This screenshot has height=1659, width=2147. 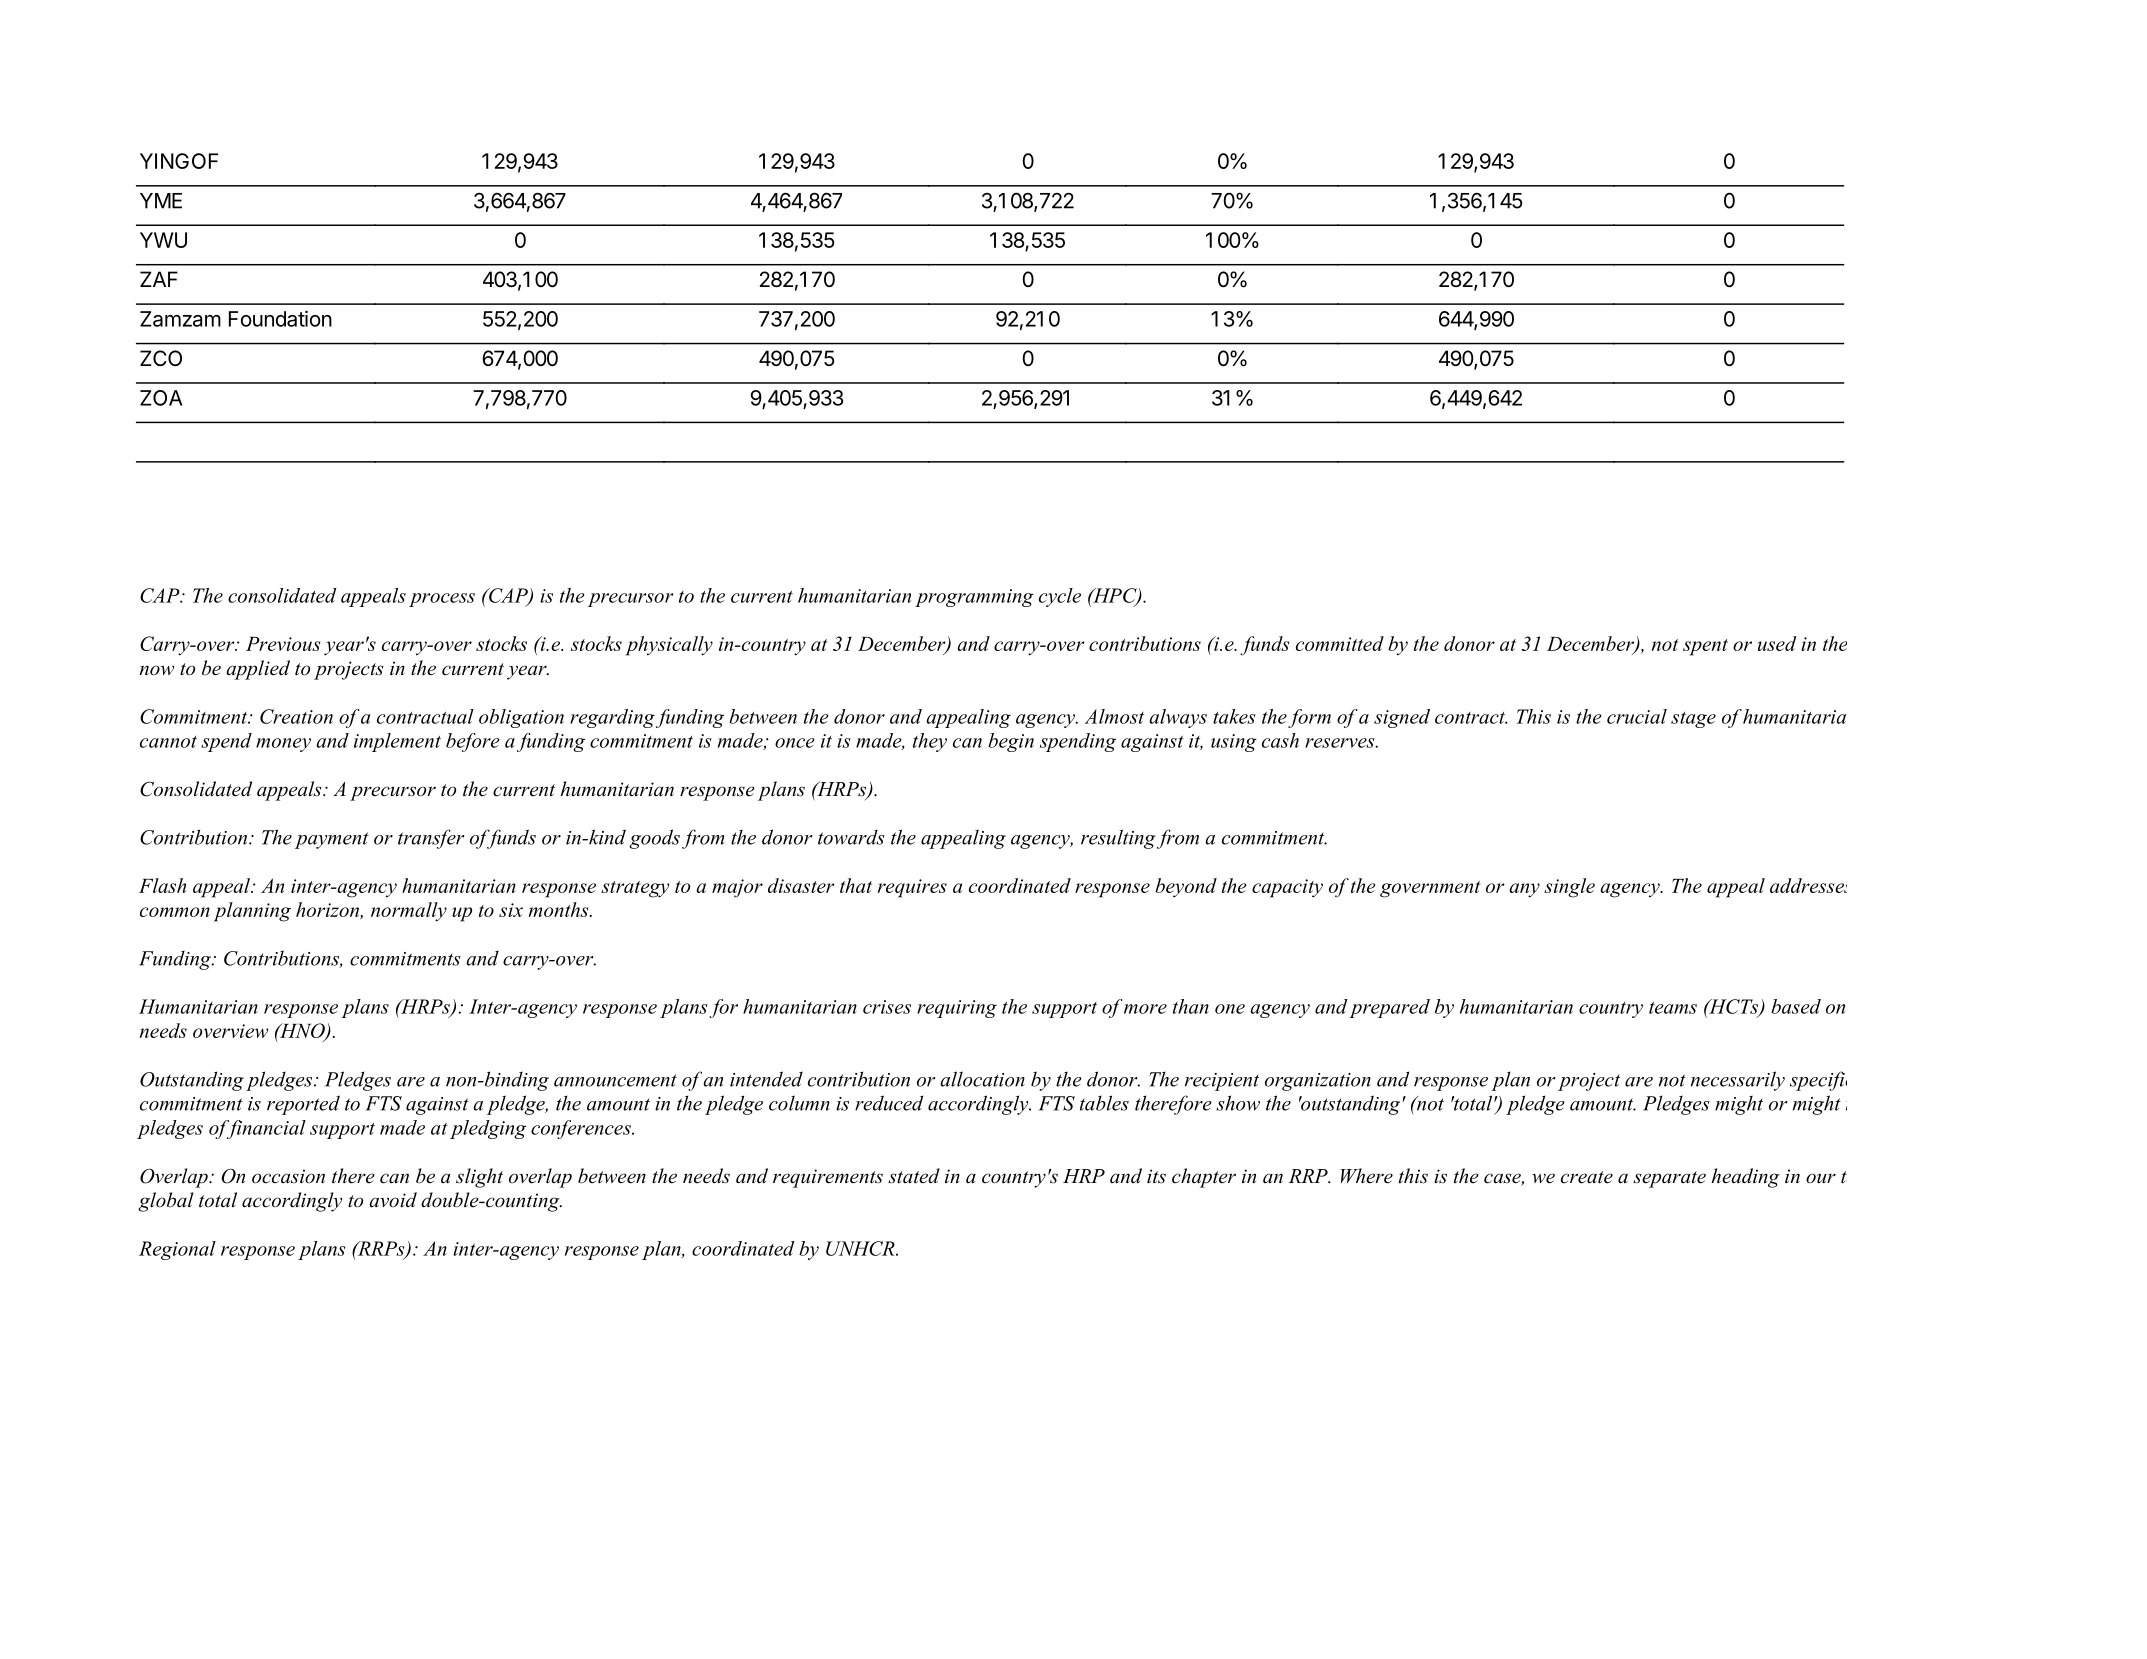 I want to click on normally, so click(x=409, y=912).
